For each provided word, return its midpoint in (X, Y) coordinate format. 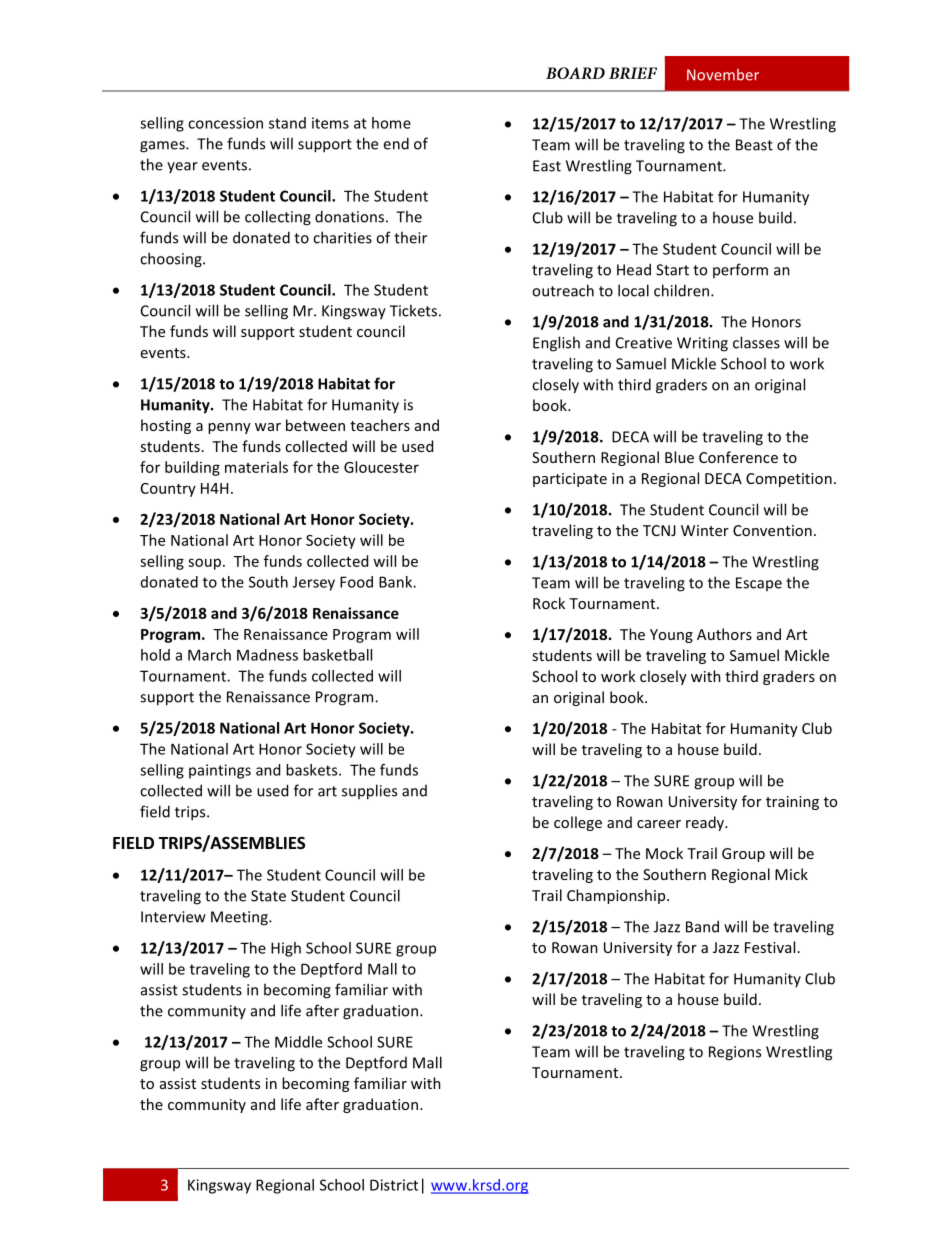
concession (225, 123)
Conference (738, 457)
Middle (298, 1042)
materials (256, 467)
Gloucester (381, 467)
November (723, 75)
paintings (220, 771)
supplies (369, 792)
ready (706, 823)
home (391, 123)
